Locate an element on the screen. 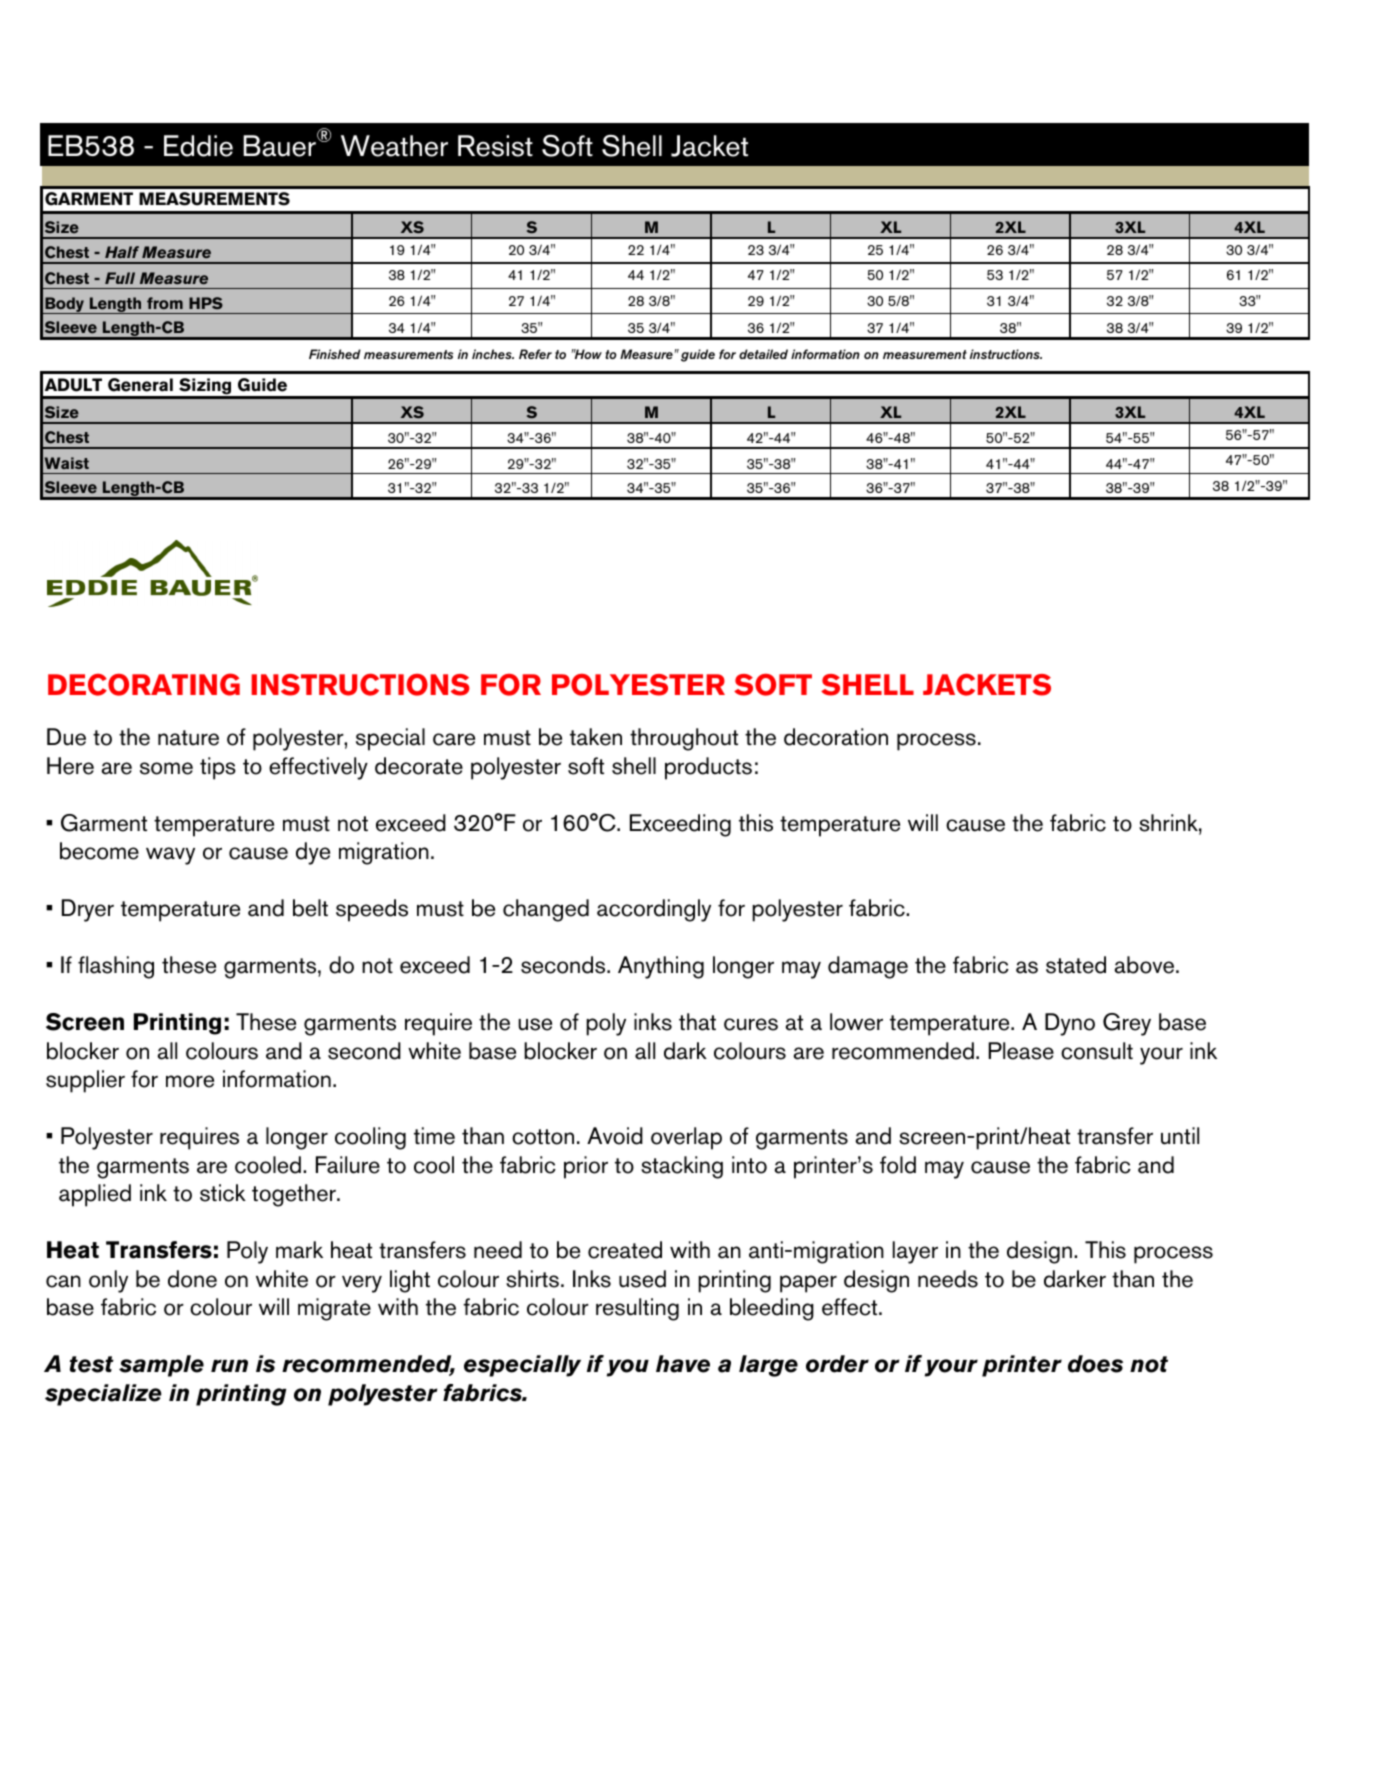  General is located at coordinates (140, 385).
